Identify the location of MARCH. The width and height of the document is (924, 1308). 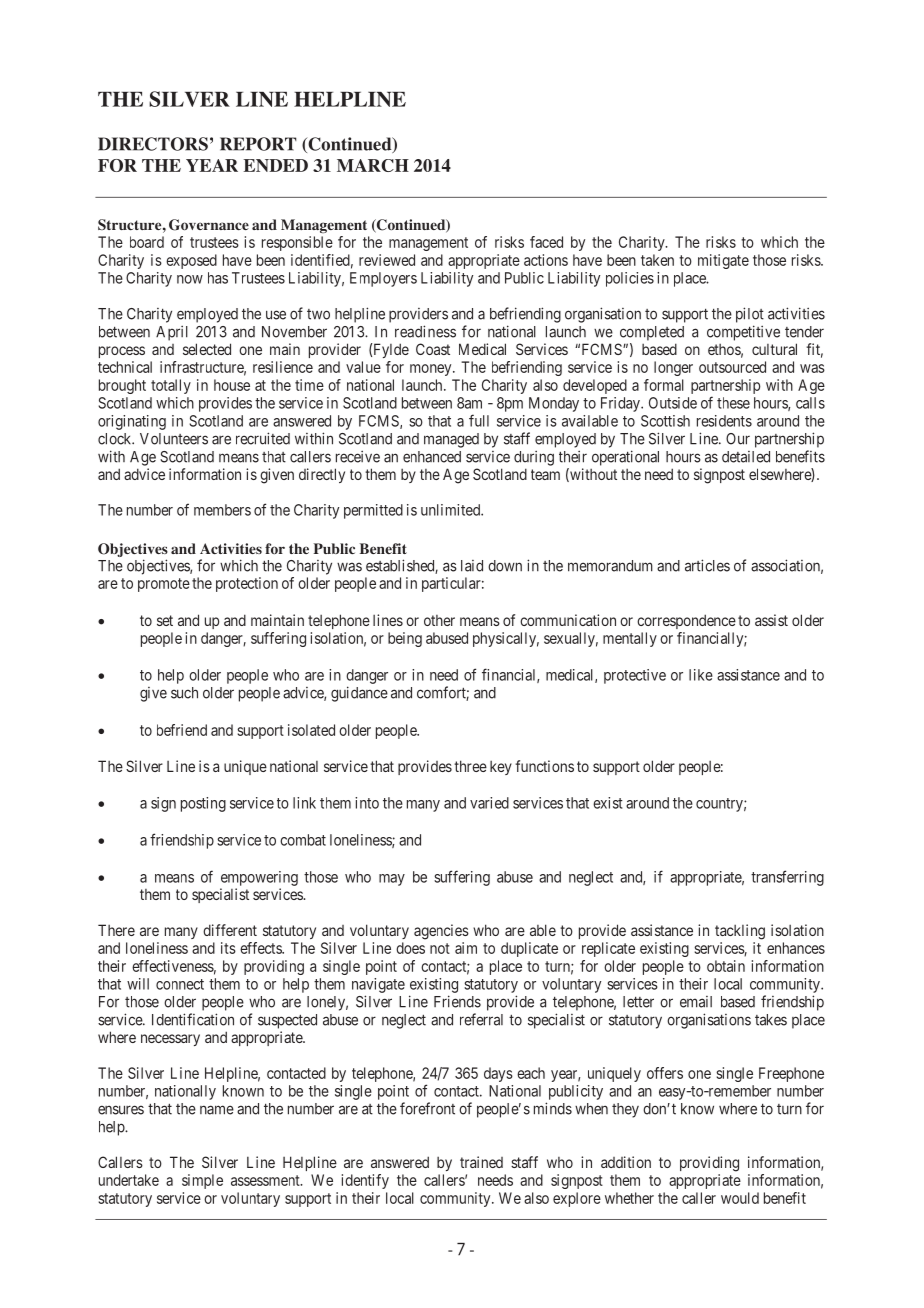
(373, 165).
